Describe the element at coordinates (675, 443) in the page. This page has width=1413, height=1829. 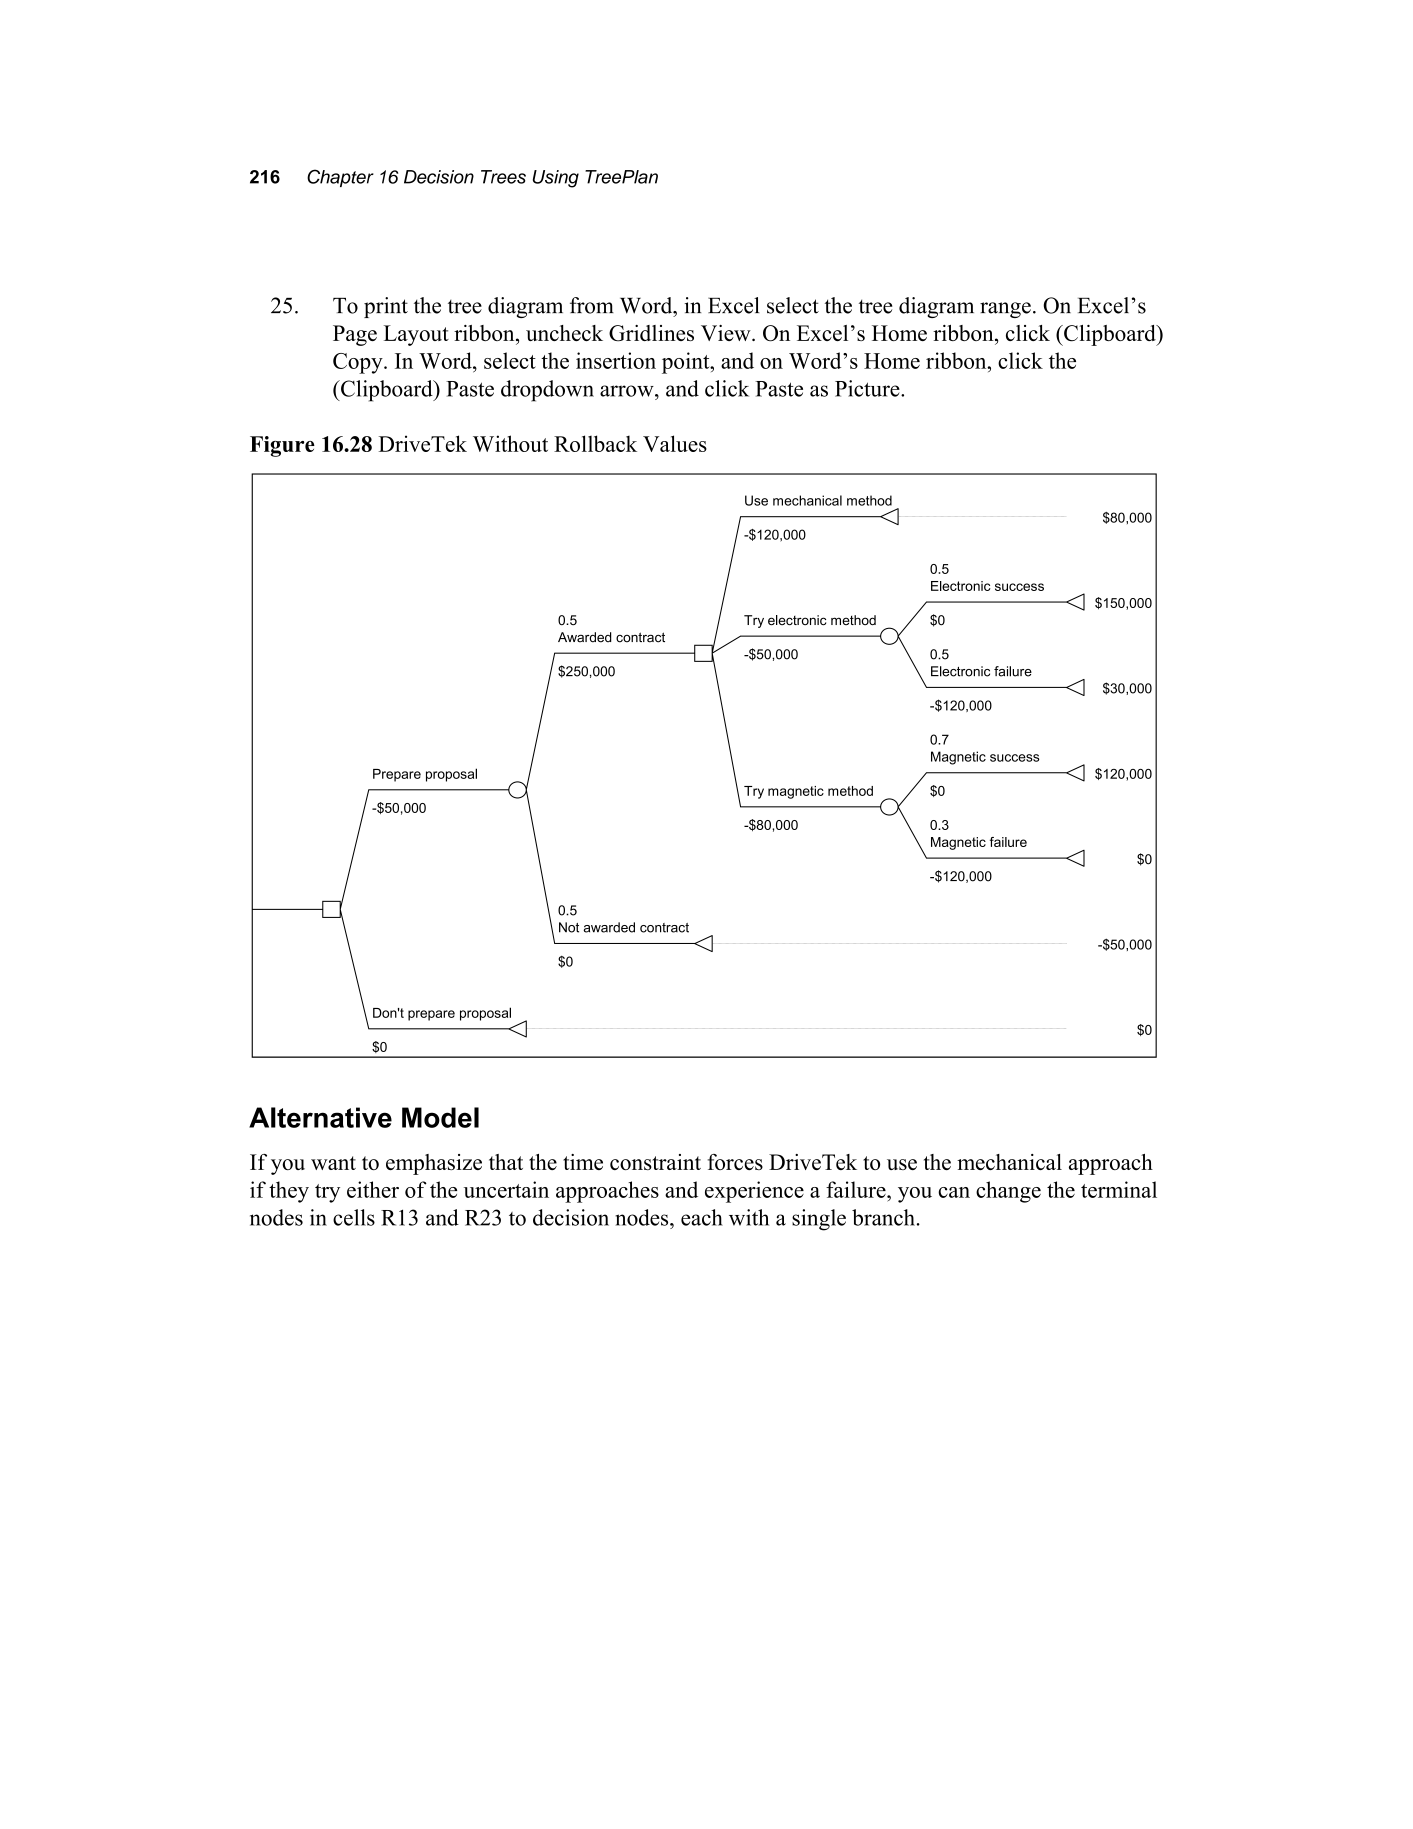
I see `Values` at that location.
